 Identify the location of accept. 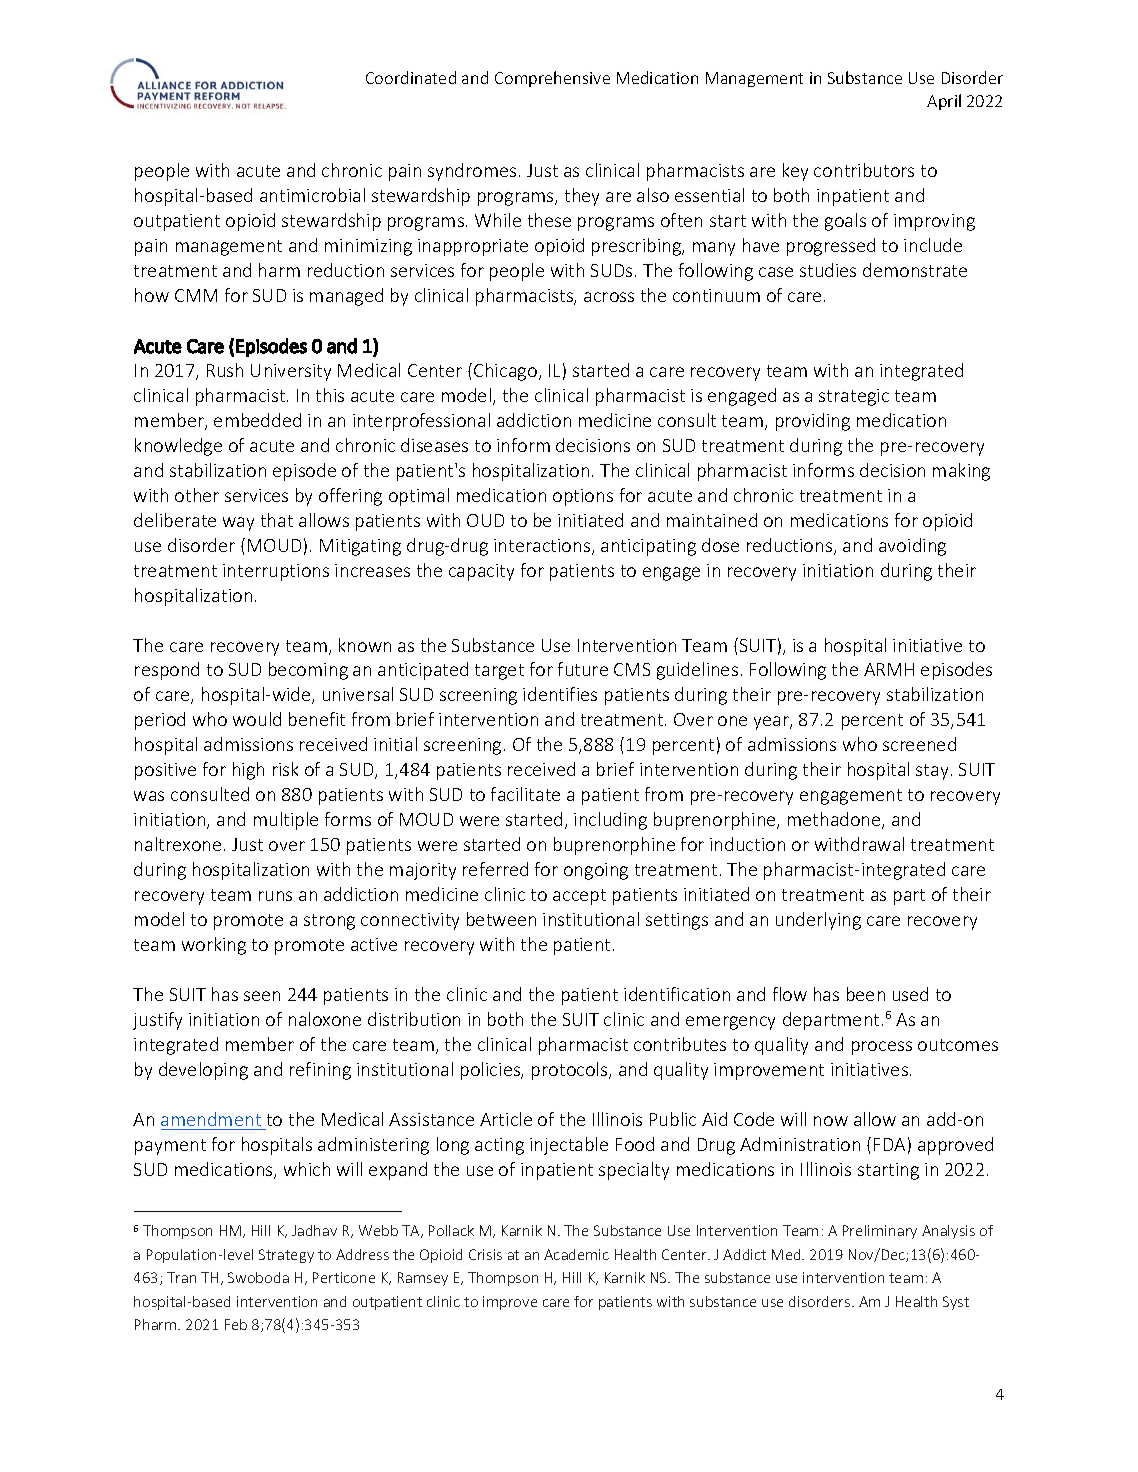
(579, 897).
